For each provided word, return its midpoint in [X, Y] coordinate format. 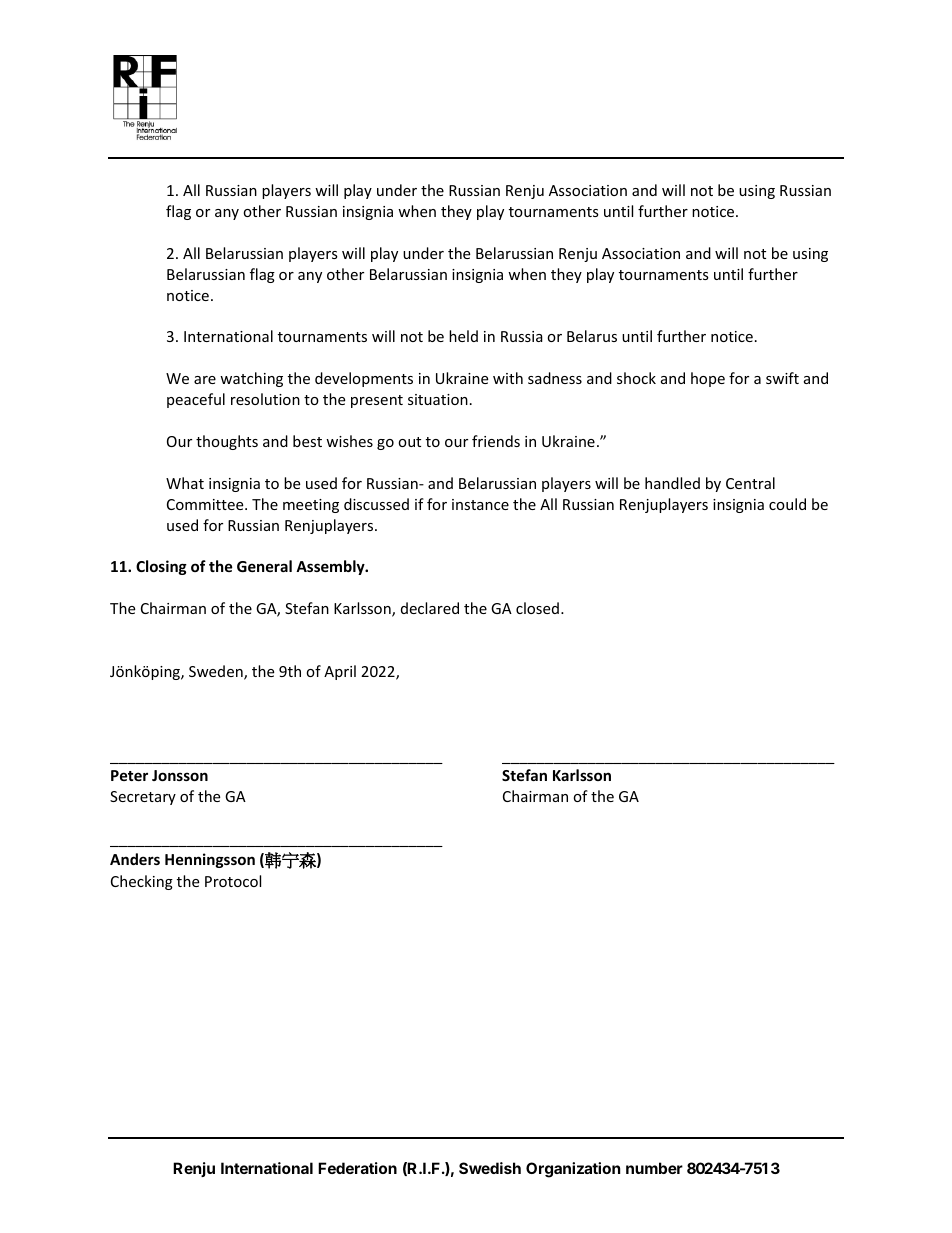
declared [430, 608]
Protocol [233, 881]
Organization [573, 1170]
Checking [142, 882]
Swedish [490, 1168]
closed [537, 608]
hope [708, 379]
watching [251, 379]
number [654, 1168]
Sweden [217, 672]
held [463, 336]
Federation [357, 1168]
